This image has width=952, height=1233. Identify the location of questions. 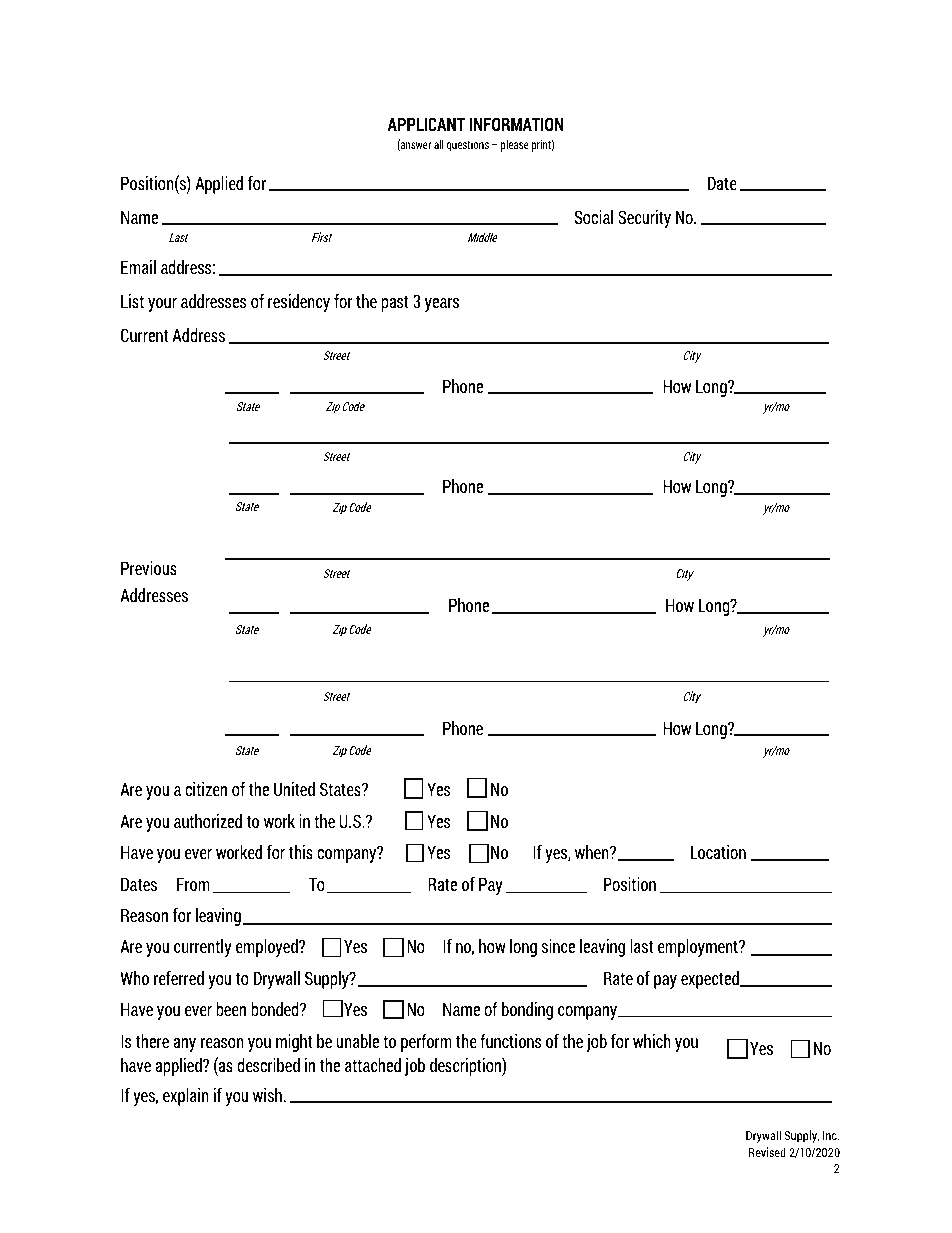
(468, 145).
